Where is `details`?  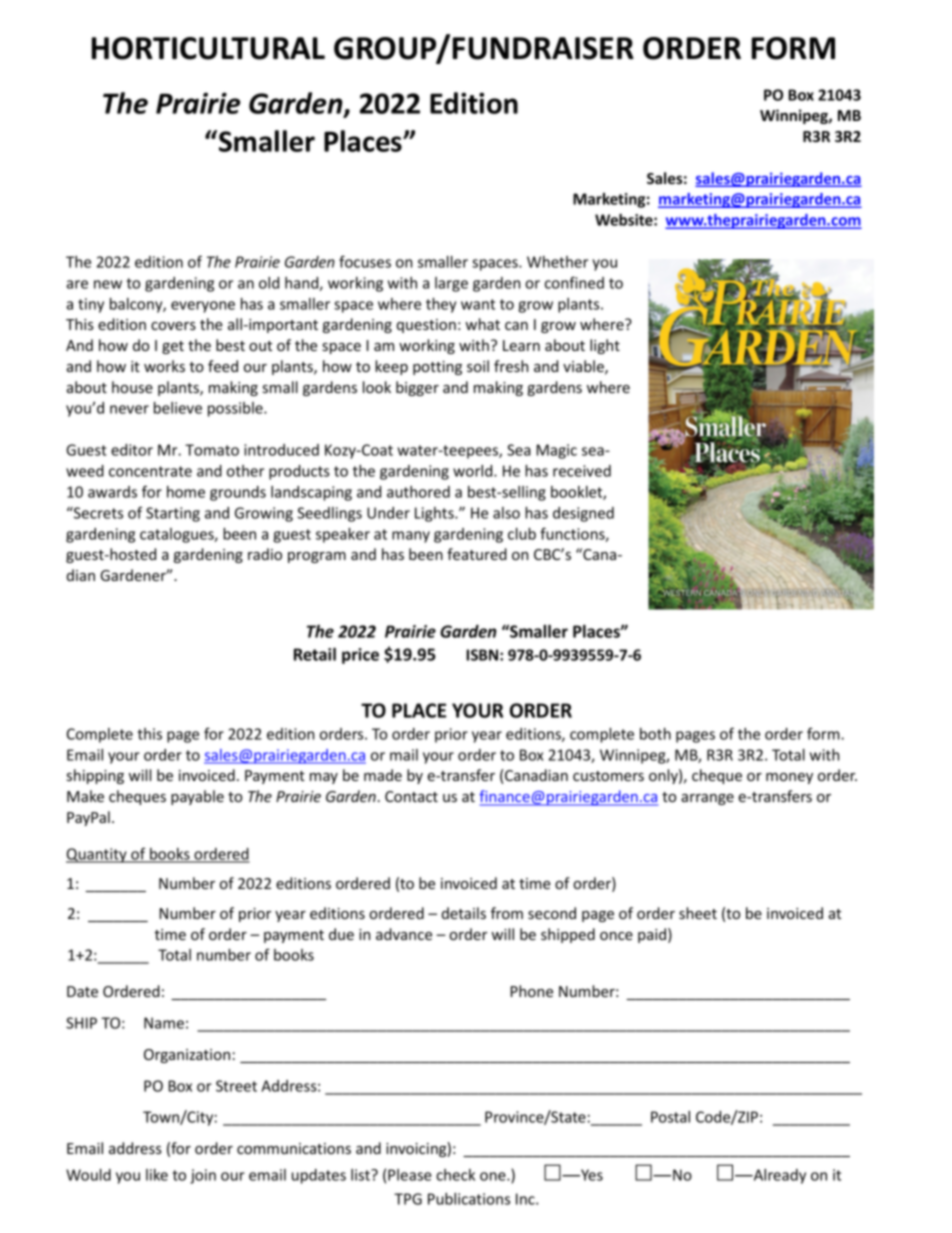 details is located at coordinates (464, 913).
